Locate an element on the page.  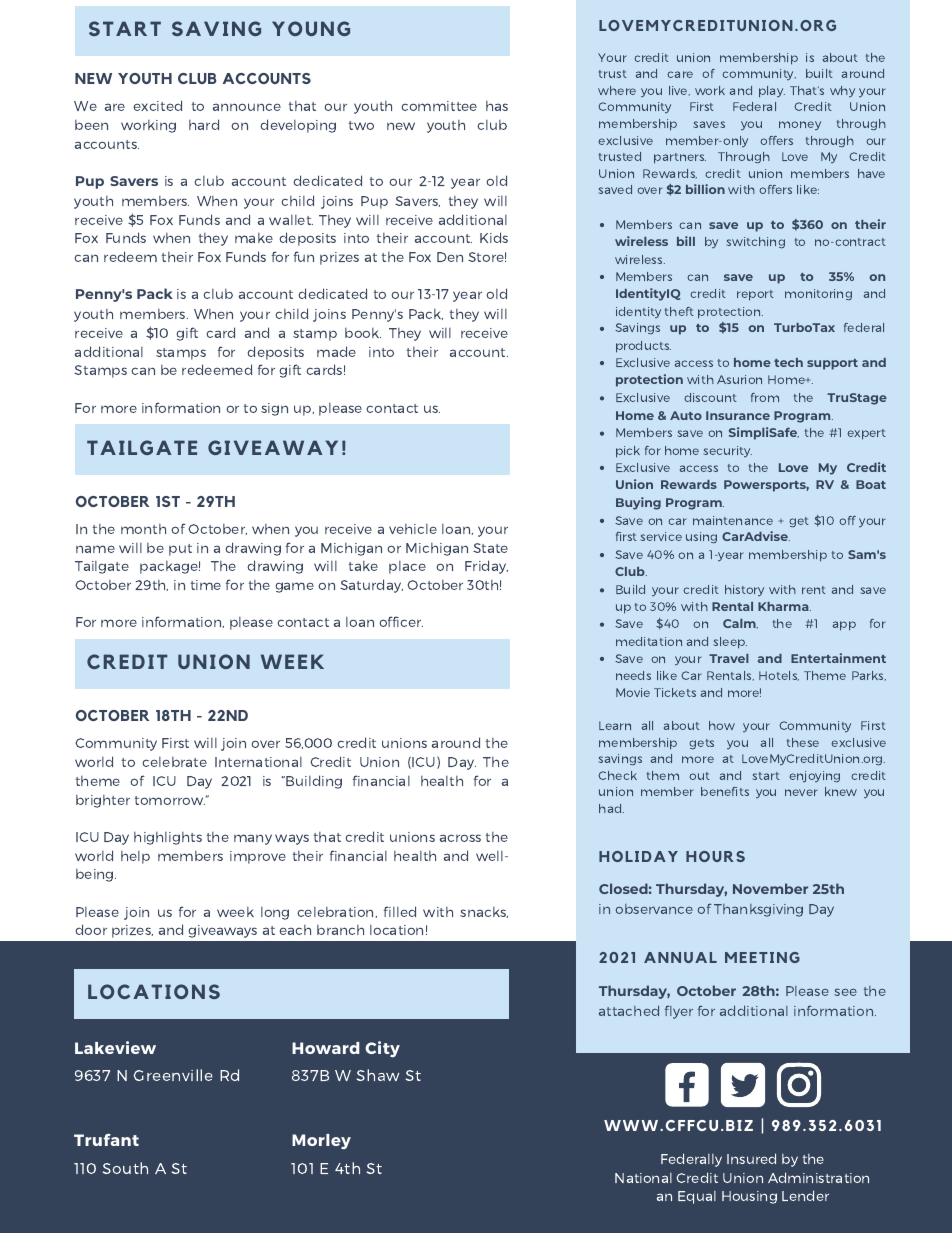
time is located at coordinates (206, 585).
